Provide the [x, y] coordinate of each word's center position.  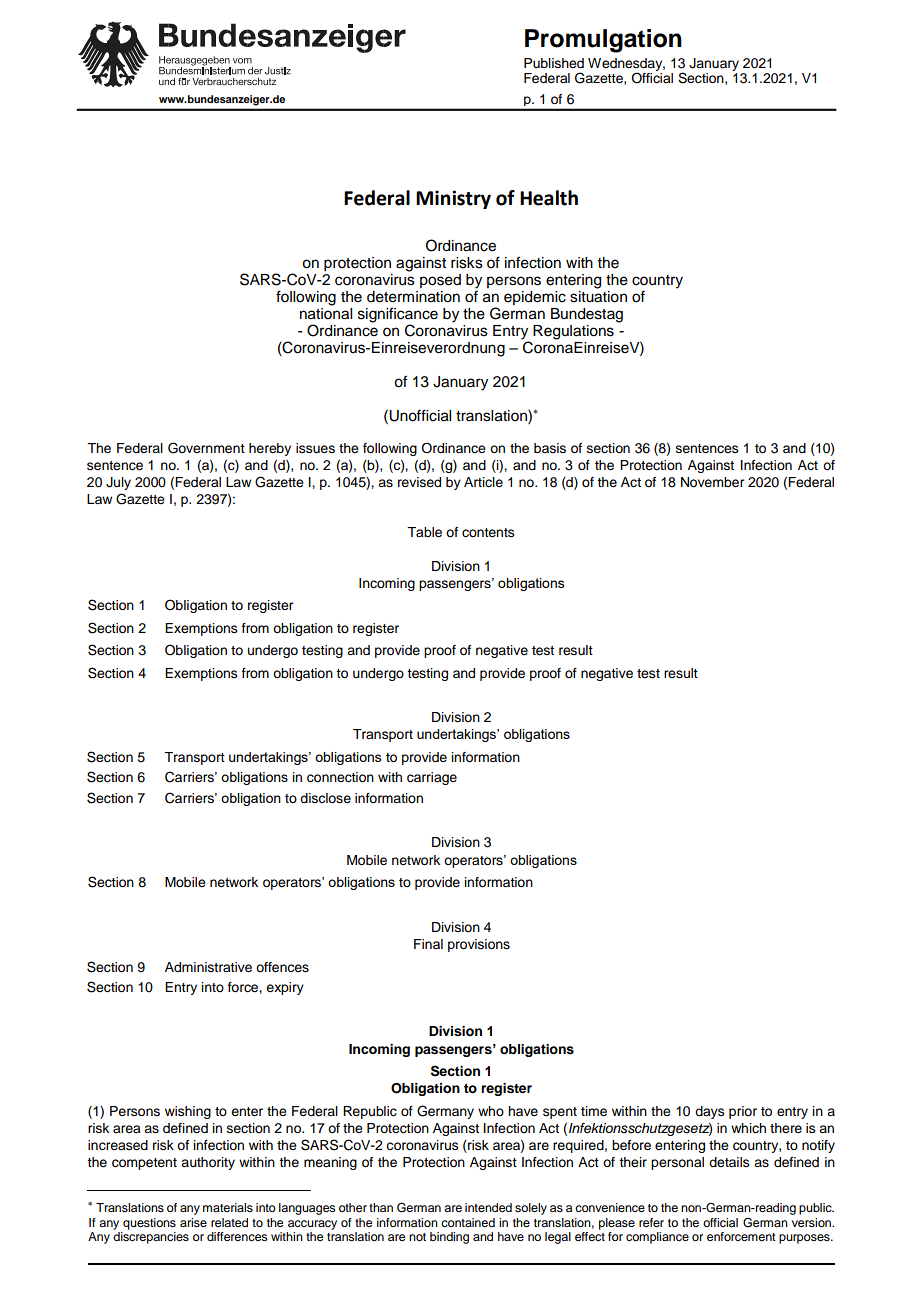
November [712, 482]
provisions [479, 945]
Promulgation [603, 41]
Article [483, 482]
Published [554, 63]
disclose [325, 798]
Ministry [453, 199]
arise [193, 1222]
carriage [432, 778]
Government [206, 448]
